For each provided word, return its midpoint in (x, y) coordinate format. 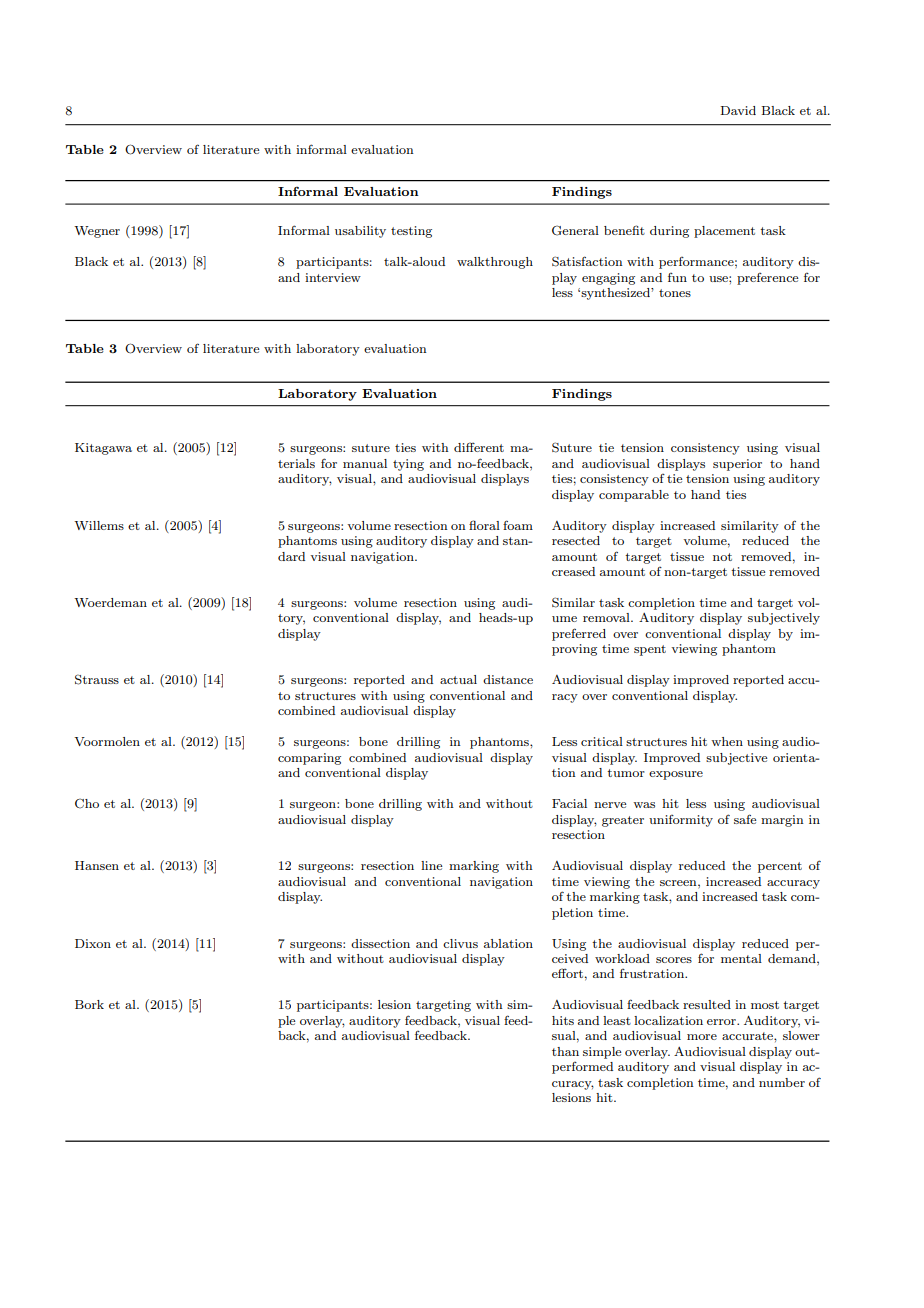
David (738, 110)
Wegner (97, 232)
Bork (89, 1004)
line (432, 865)
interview (333, 277)
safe (745, 819)
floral (484, 525)
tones (675, 293)
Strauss (97, 679)
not (722, 557)
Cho (87, 803)
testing (411, 232)
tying (408, 465)
